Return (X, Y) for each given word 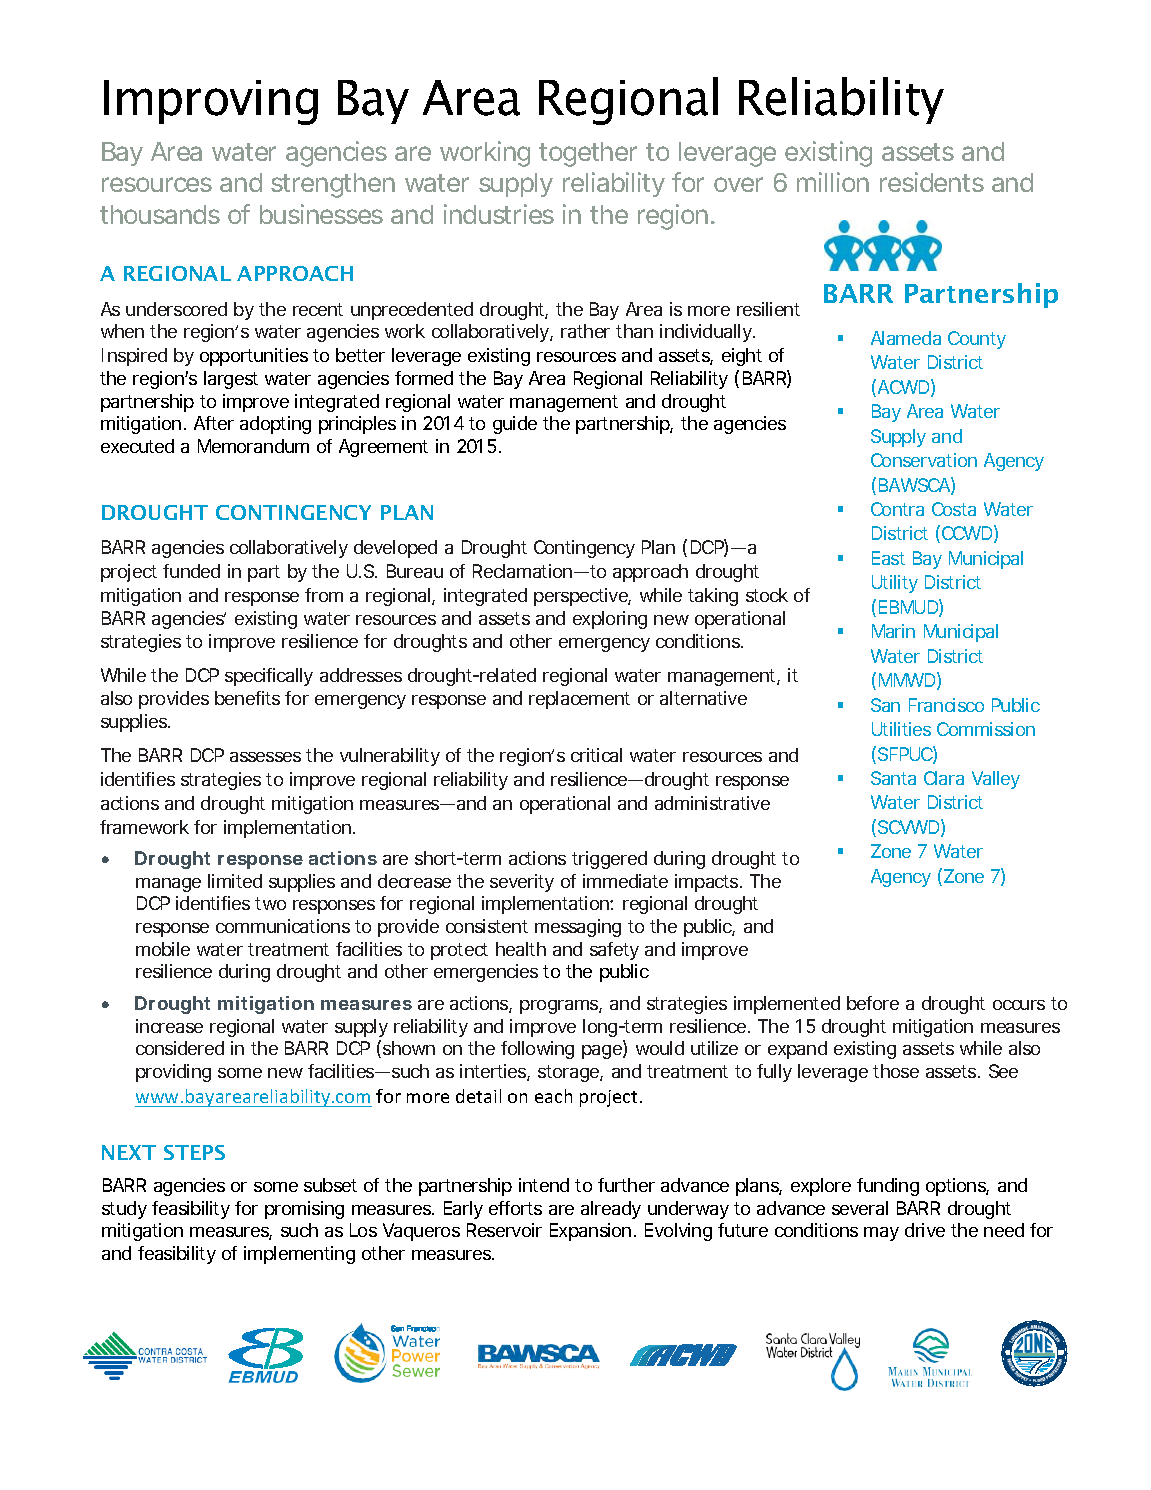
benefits (247, 698)
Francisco (946, 705)
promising (304, 1210)
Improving (211, 102)
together (588, 154)
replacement (579, 700)
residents (932, 182)
